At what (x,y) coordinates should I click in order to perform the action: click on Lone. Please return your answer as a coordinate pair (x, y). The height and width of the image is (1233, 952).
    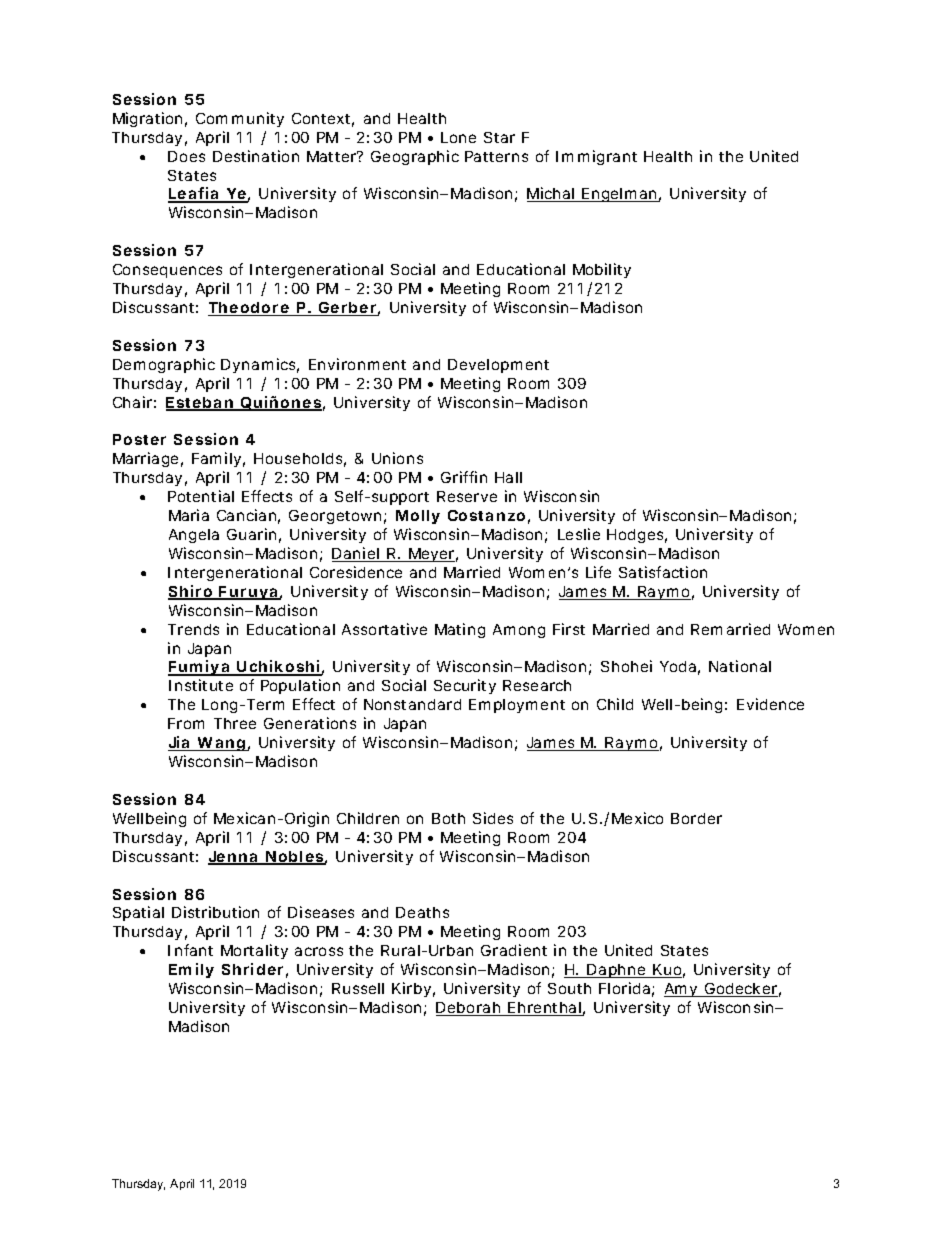
    Looking at the image, I should click on (458, 137).
